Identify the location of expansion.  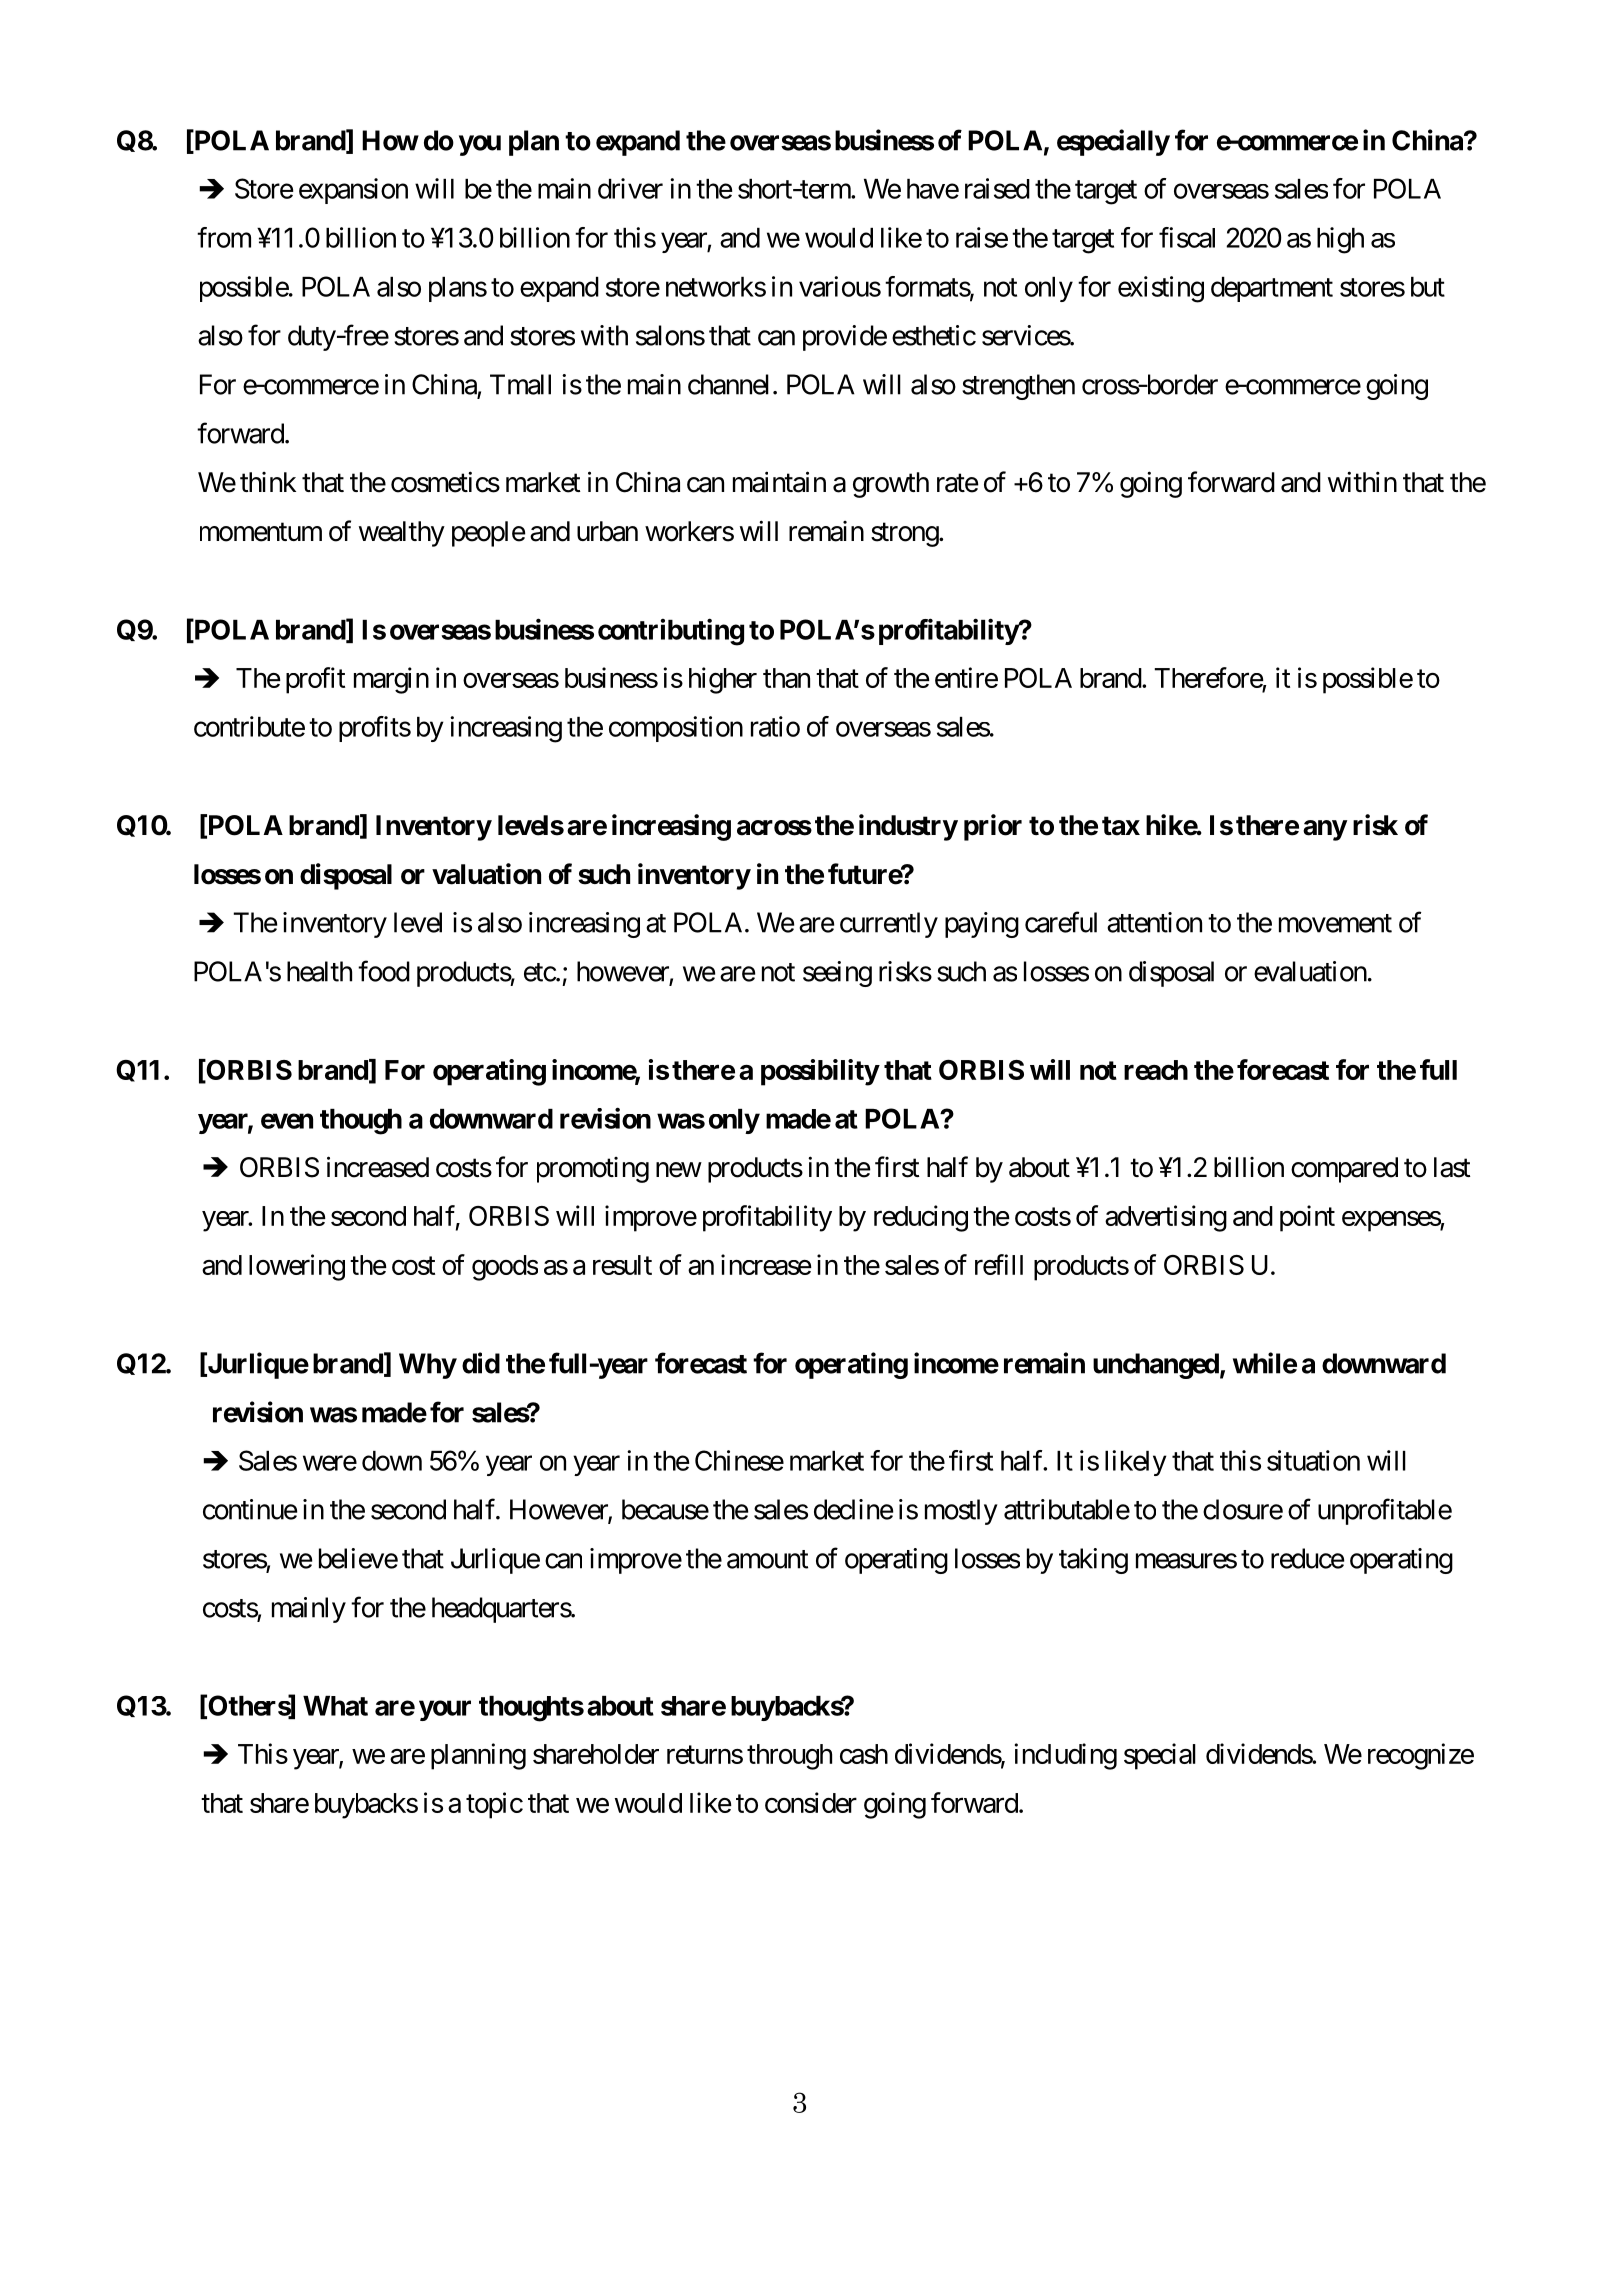
(353, 191).
